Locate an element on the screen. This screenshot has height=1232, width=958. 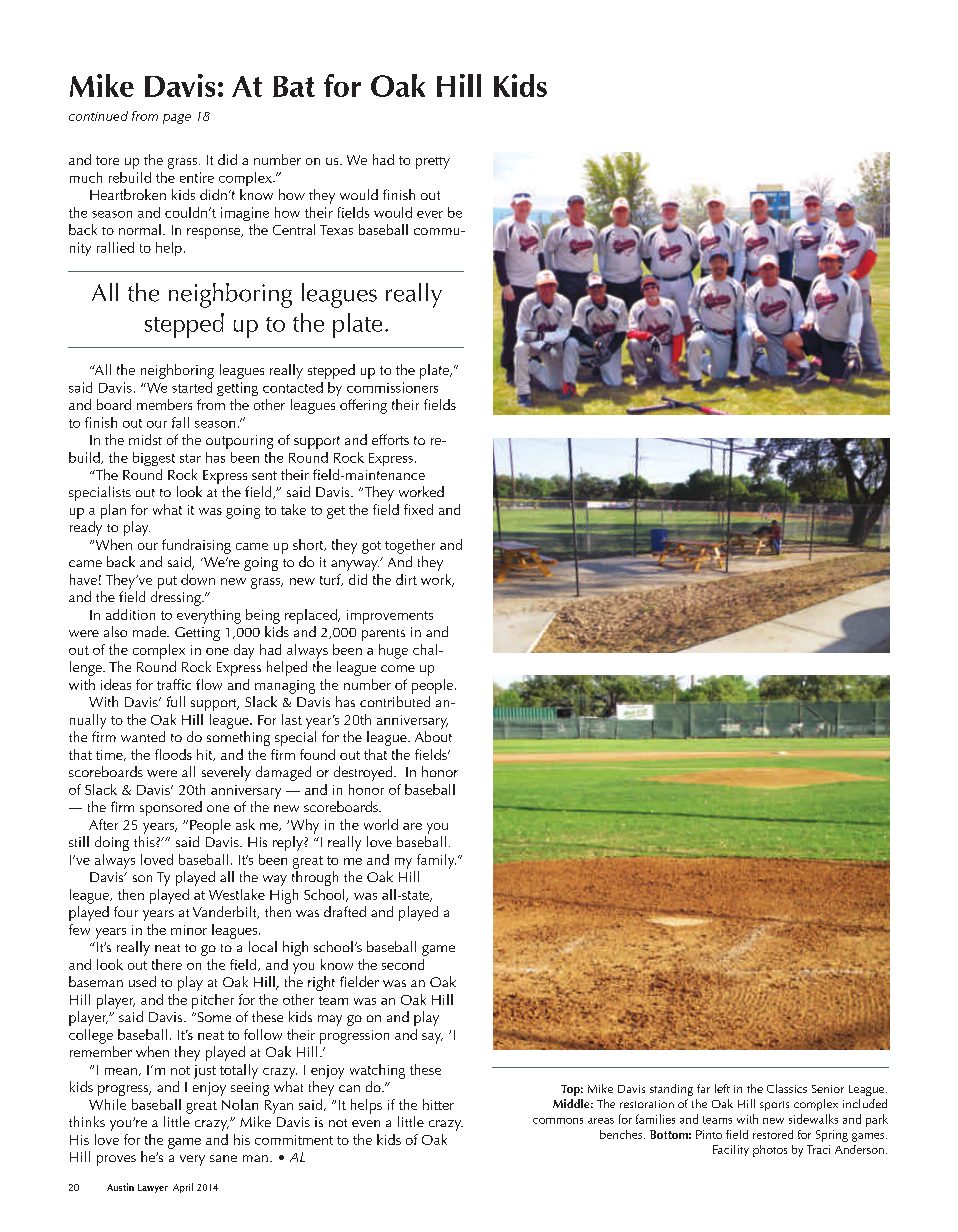
About is located at coordinates (433, 736).
